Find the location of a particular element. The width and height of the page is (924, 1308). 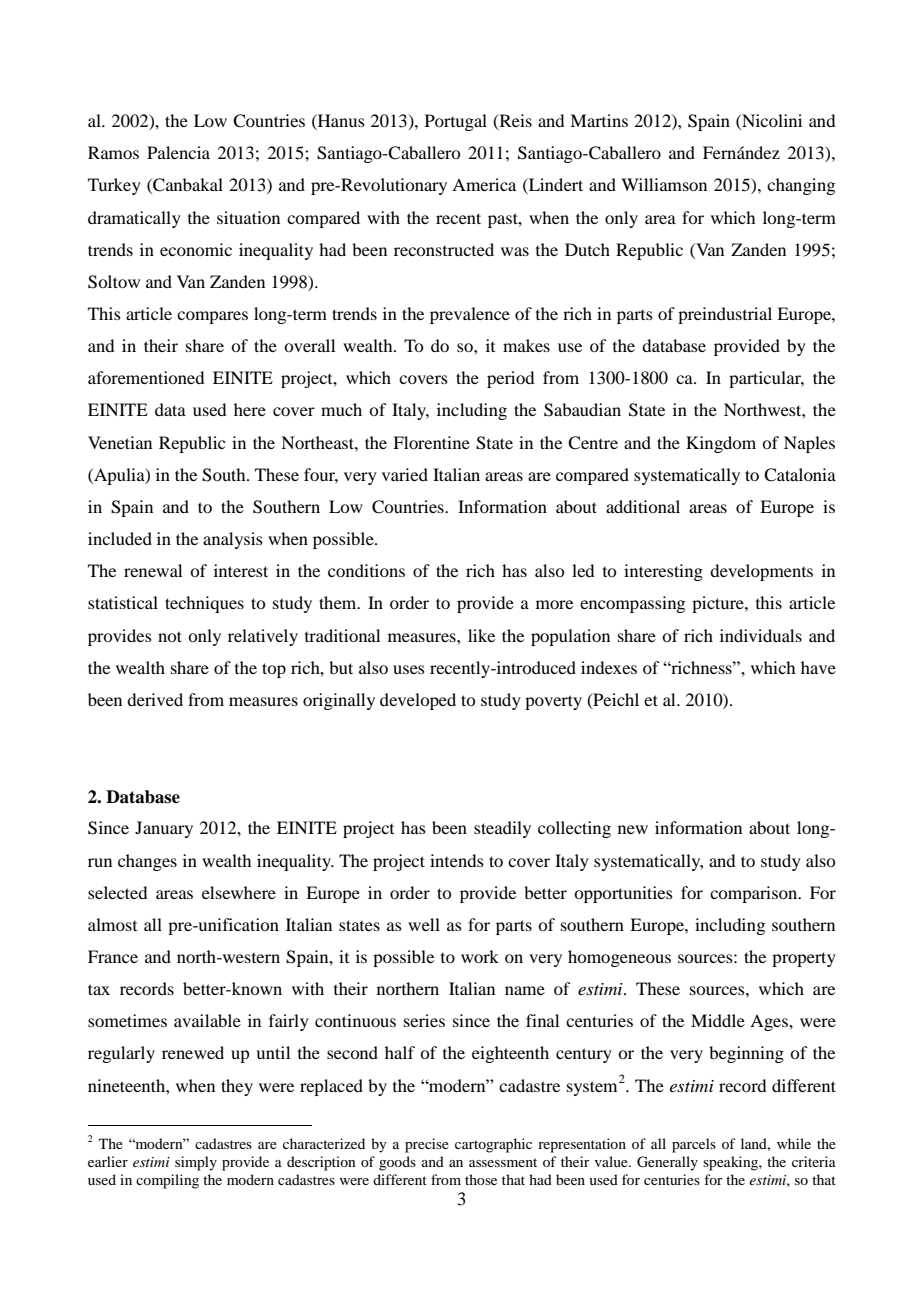

Williamson is located at coordinates (664, 184).
